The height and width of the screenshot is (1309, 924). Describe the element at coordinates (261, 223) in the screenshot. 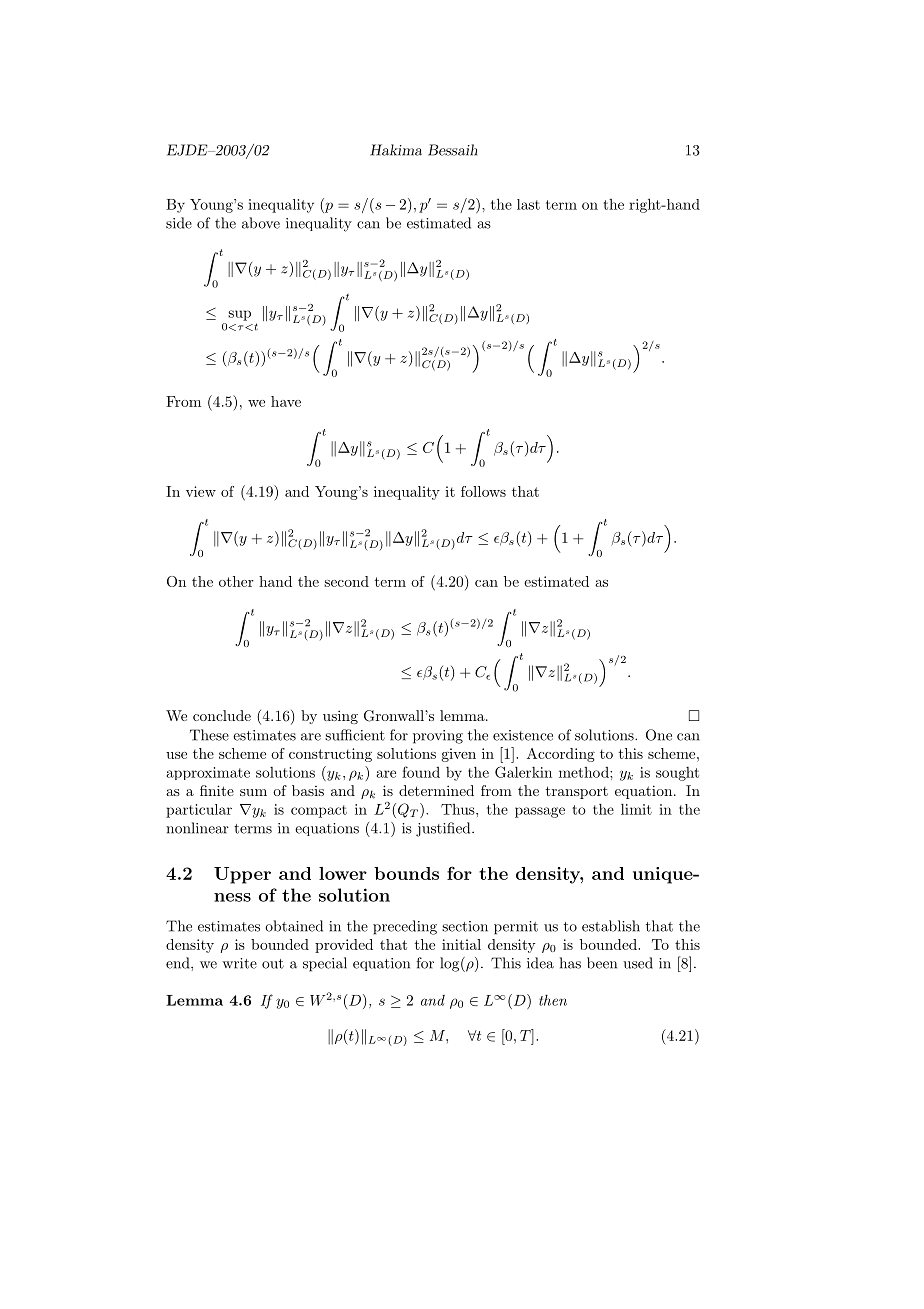

I see `above` at that location.
